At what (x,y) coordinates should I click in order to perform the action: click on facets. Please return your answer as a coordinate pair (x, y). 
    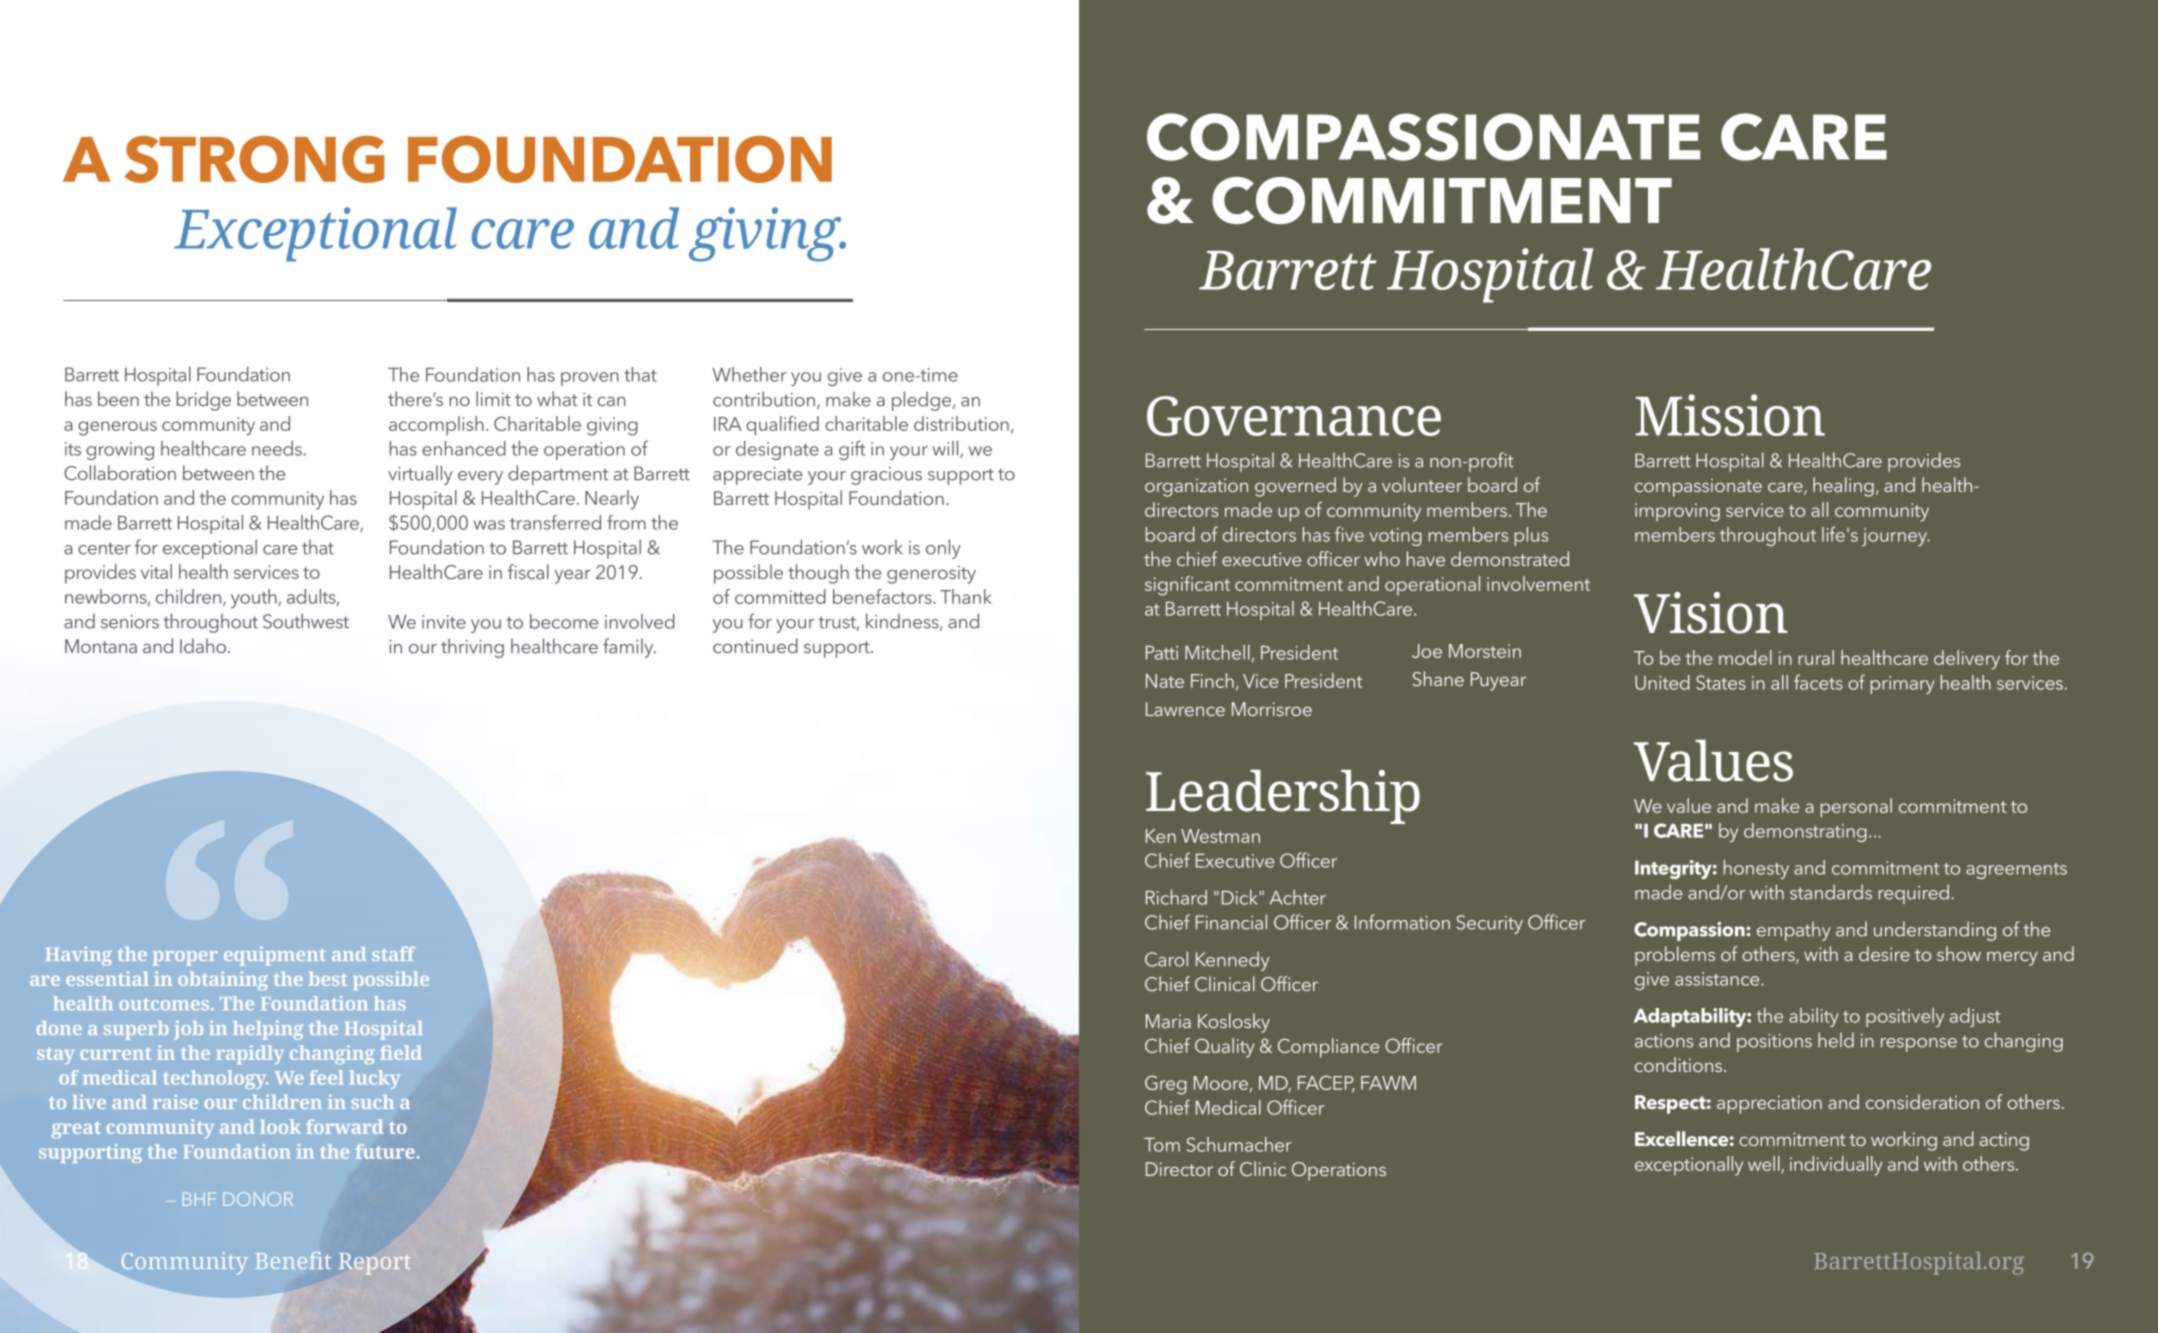
    Looking at the image, I should click on (1818, 682).
